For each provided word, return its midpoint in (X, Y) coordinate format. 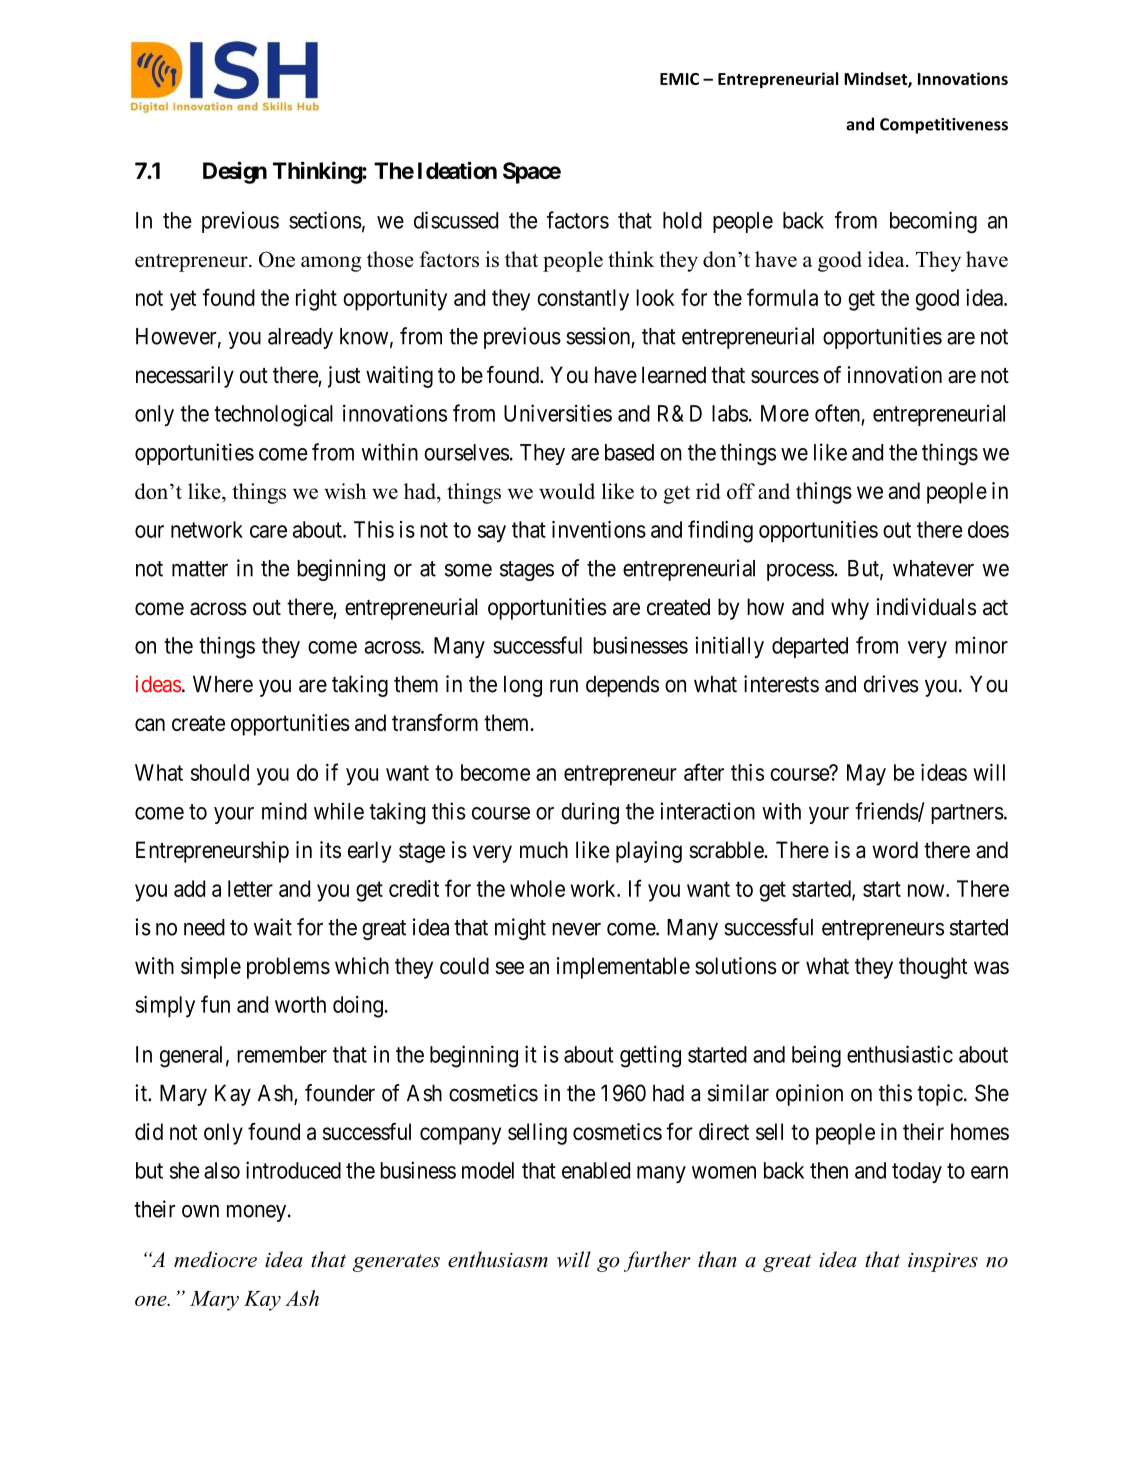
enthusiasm (498, 1259)
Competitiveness (944, 126)
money (258, 1213)
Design (235, 172)
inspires (943, 1262)
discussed (456, 220)
